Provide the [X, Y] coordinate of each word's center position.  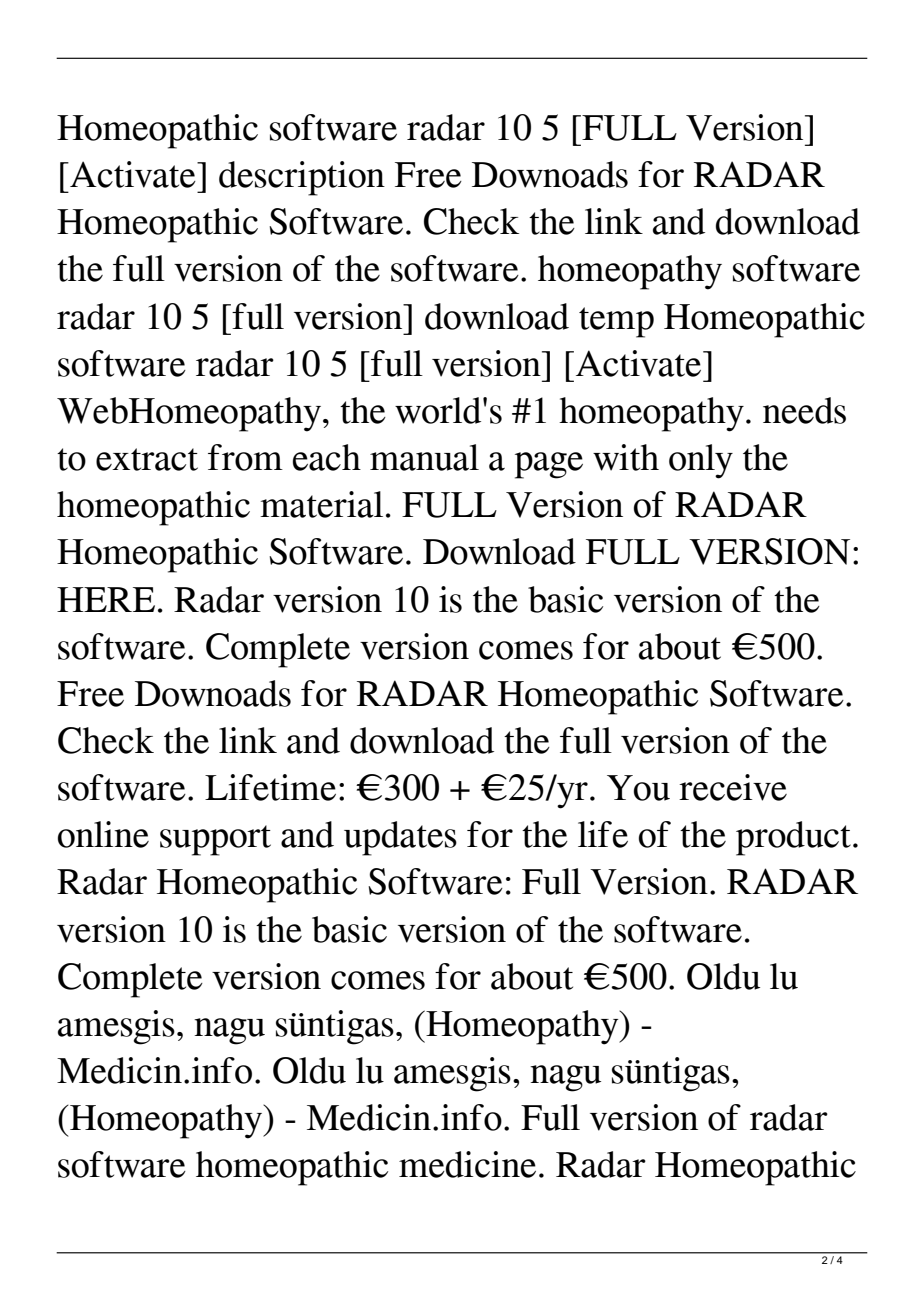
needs [804, 410]
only [701, 461]
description [302, 178]
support [215, 840]
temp [616, 322]
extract [147, 459]
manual [424, 457]
